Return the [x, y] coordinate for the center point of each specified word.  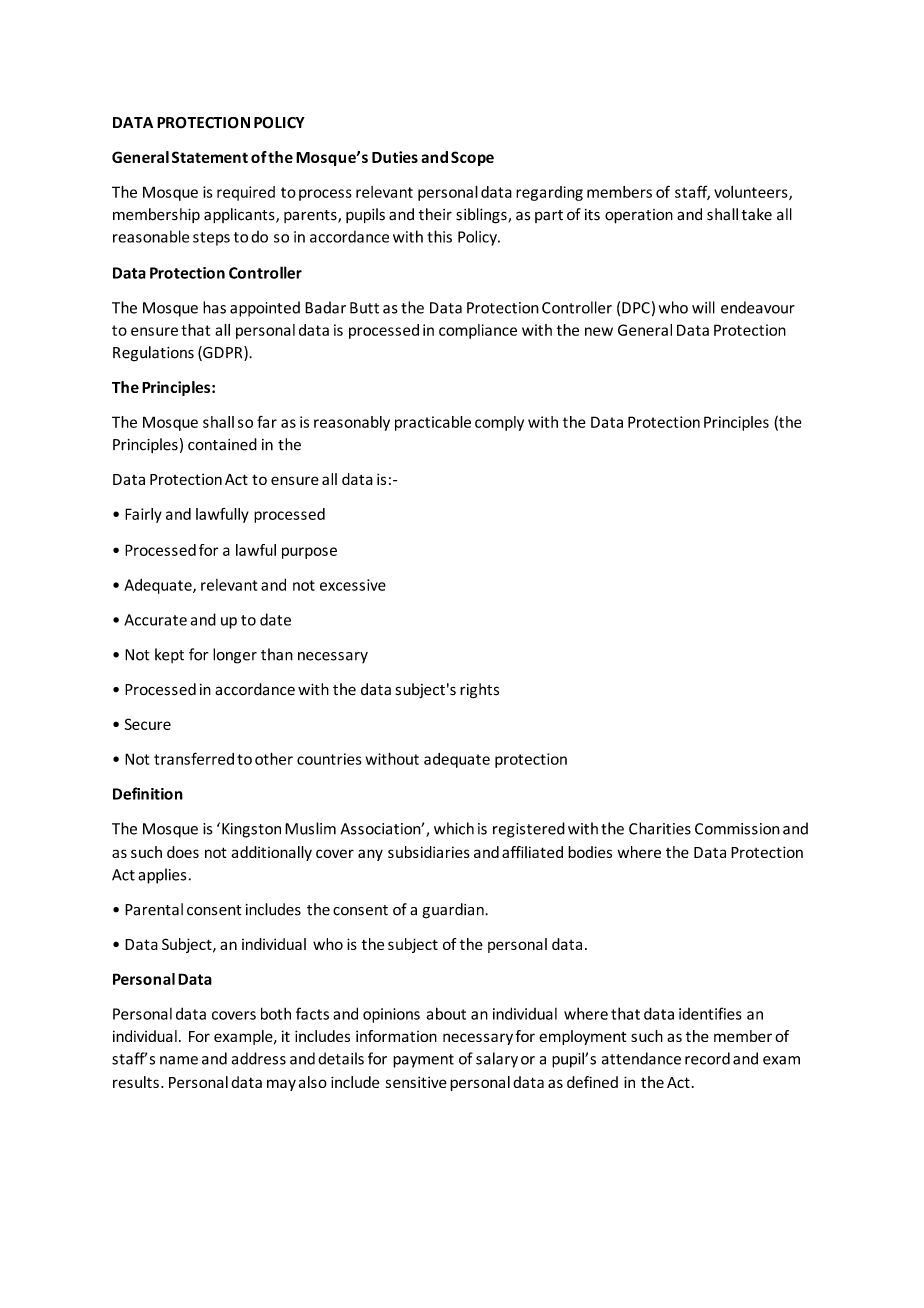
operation [639, 216]
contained [222, 444]
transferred [194, 758]
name [179, 1060]
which [454, 828]
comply [499, 423]
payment [423, 1061]
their [435, 214]
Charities [660, 828]
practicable [433, 423]
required [246, 193]
